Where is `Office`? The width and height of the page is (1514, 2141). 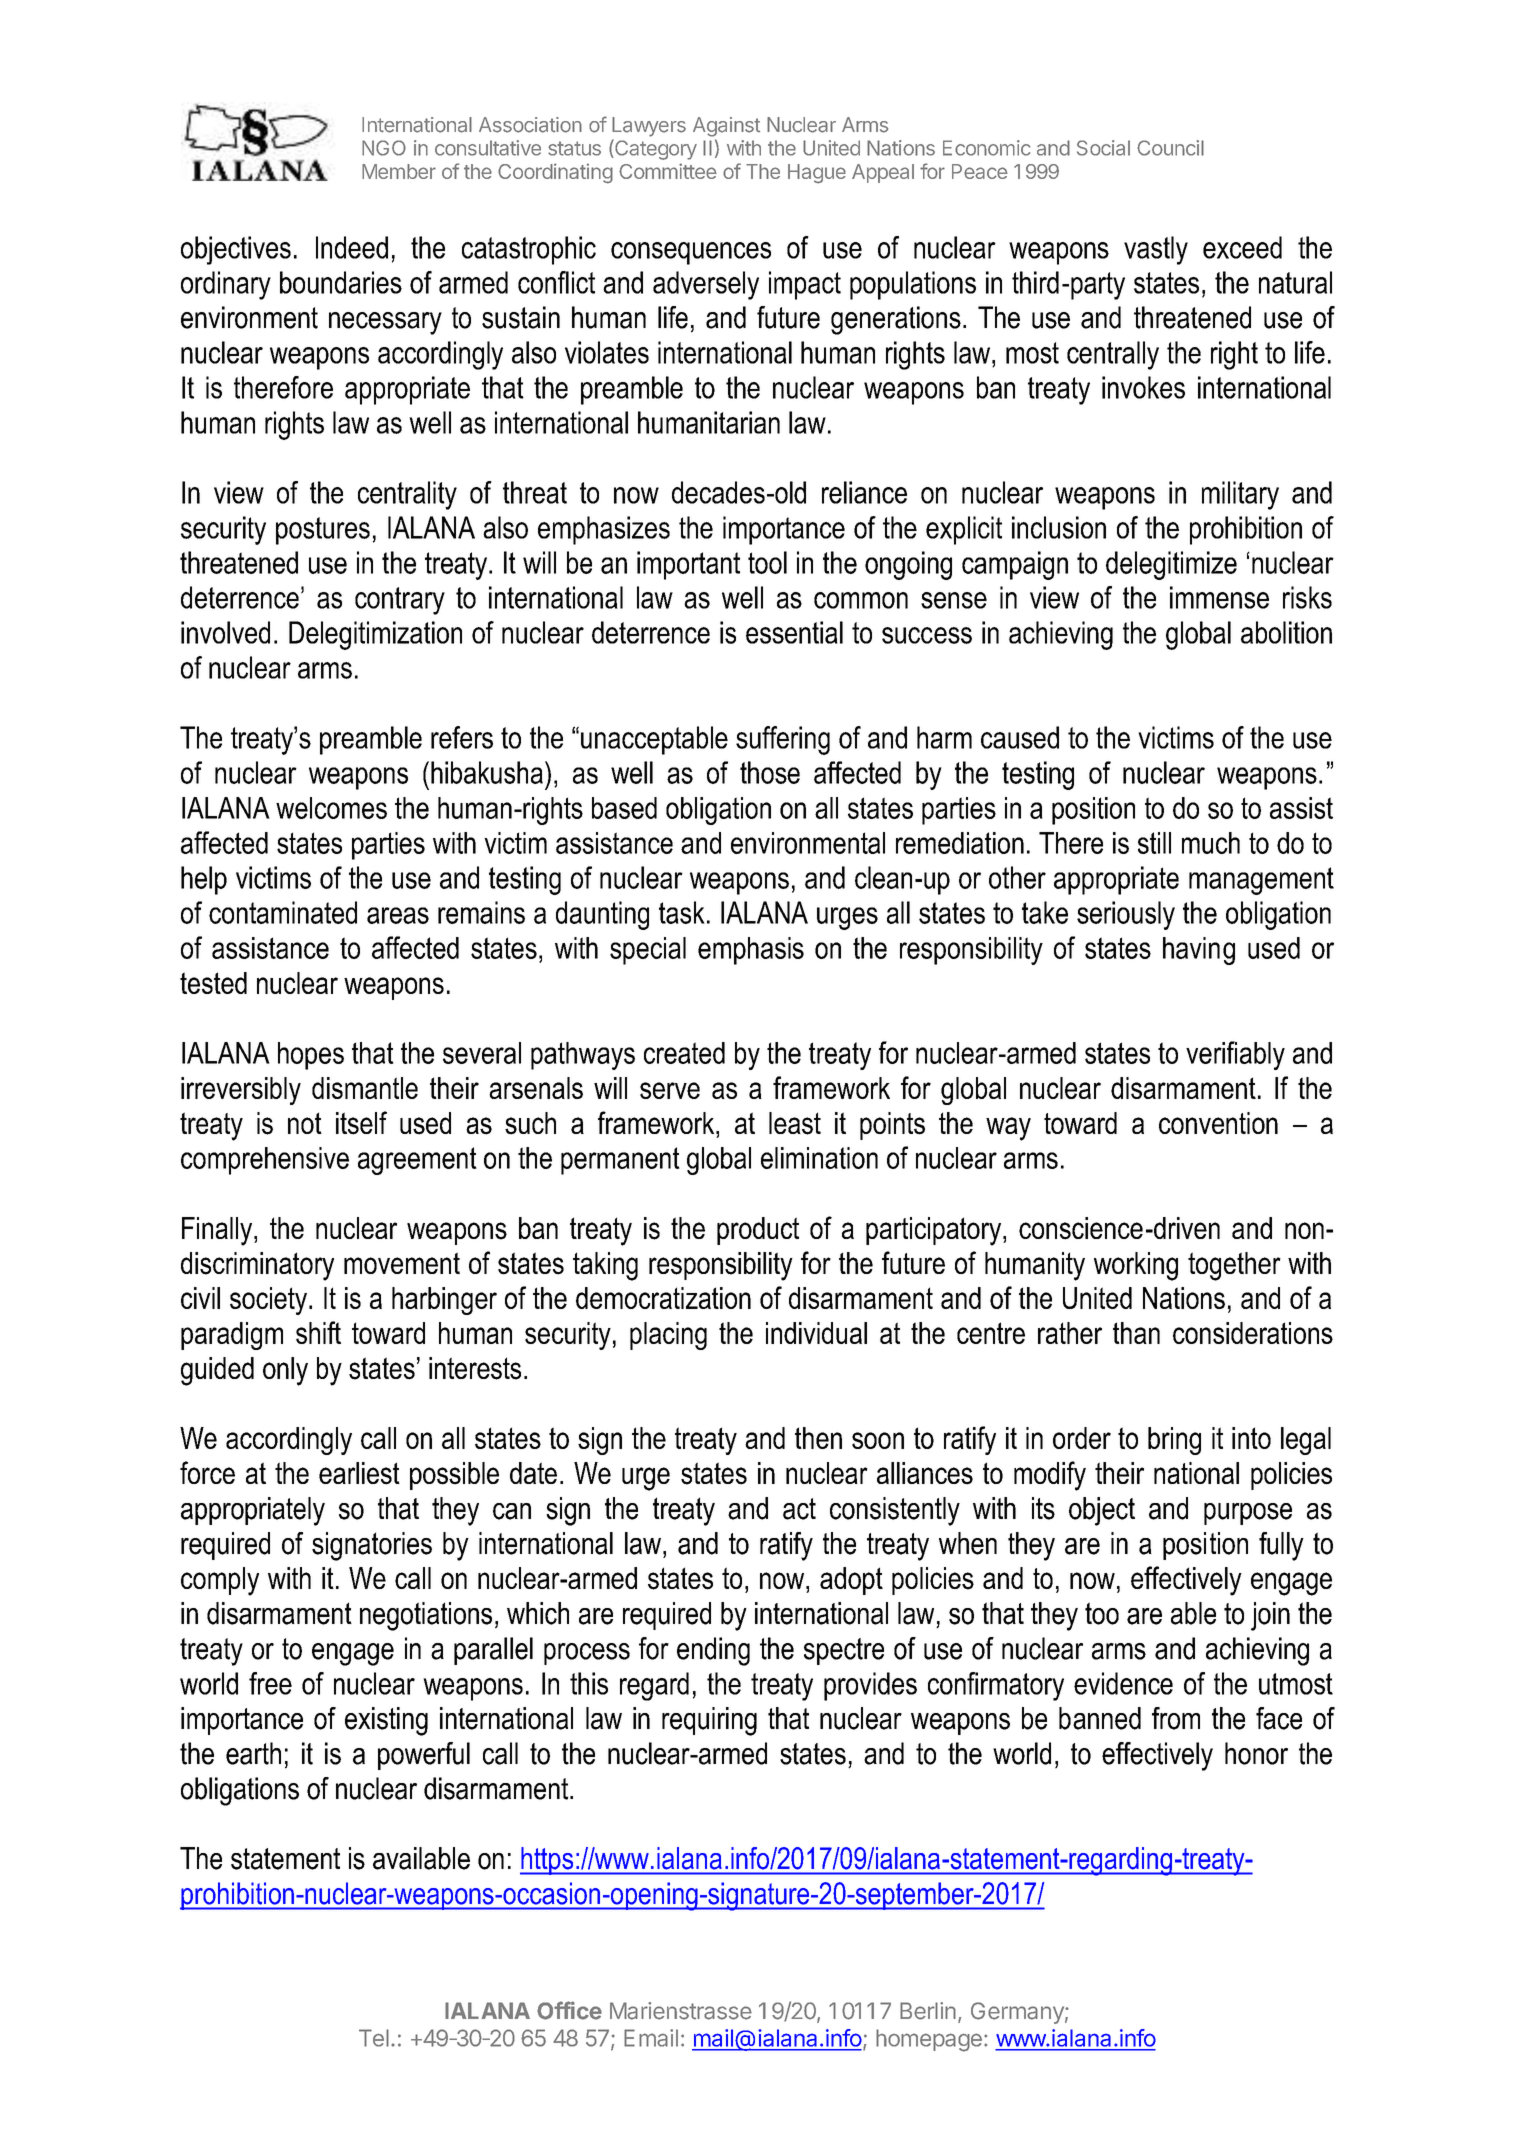 Office is located at coordinates (569, 2010).
